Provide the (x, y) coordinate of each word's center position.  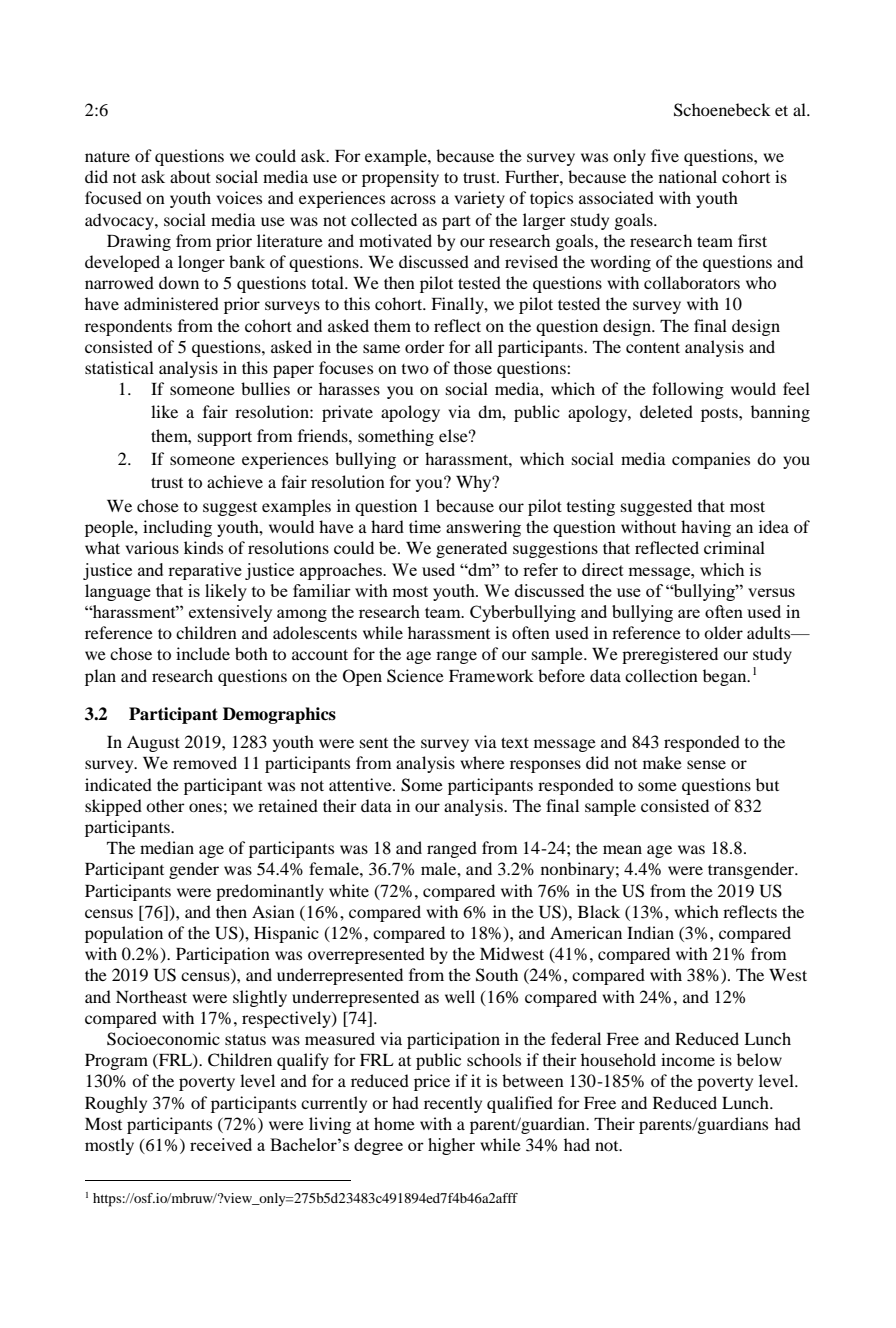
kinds (203, 547)
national (688, 176)
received (221, 1144)
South (497, 975)
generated (471, 549)
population (124, 934)
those (472, 367)
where (482, 762)
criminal (734, 547)
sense (706, 764)
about (190, 176)
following (688, 390)
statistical (119, 367)
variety (479, 199)
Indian (650, 932)
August (153, 744)
